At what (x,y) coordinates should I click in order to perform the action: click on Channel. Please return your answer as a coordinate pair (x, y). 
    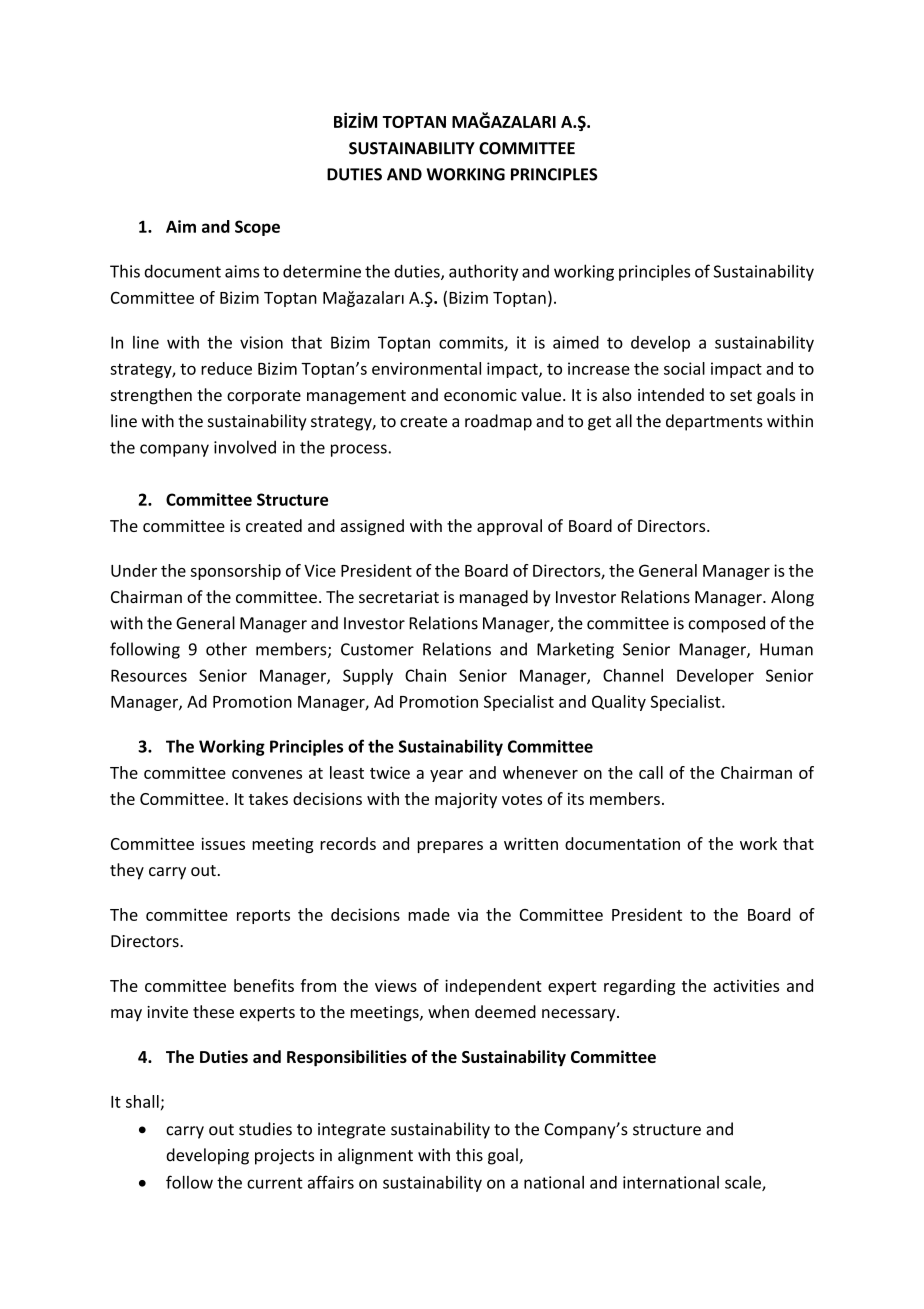
    Looking at the image, I should click on (633, 675).
